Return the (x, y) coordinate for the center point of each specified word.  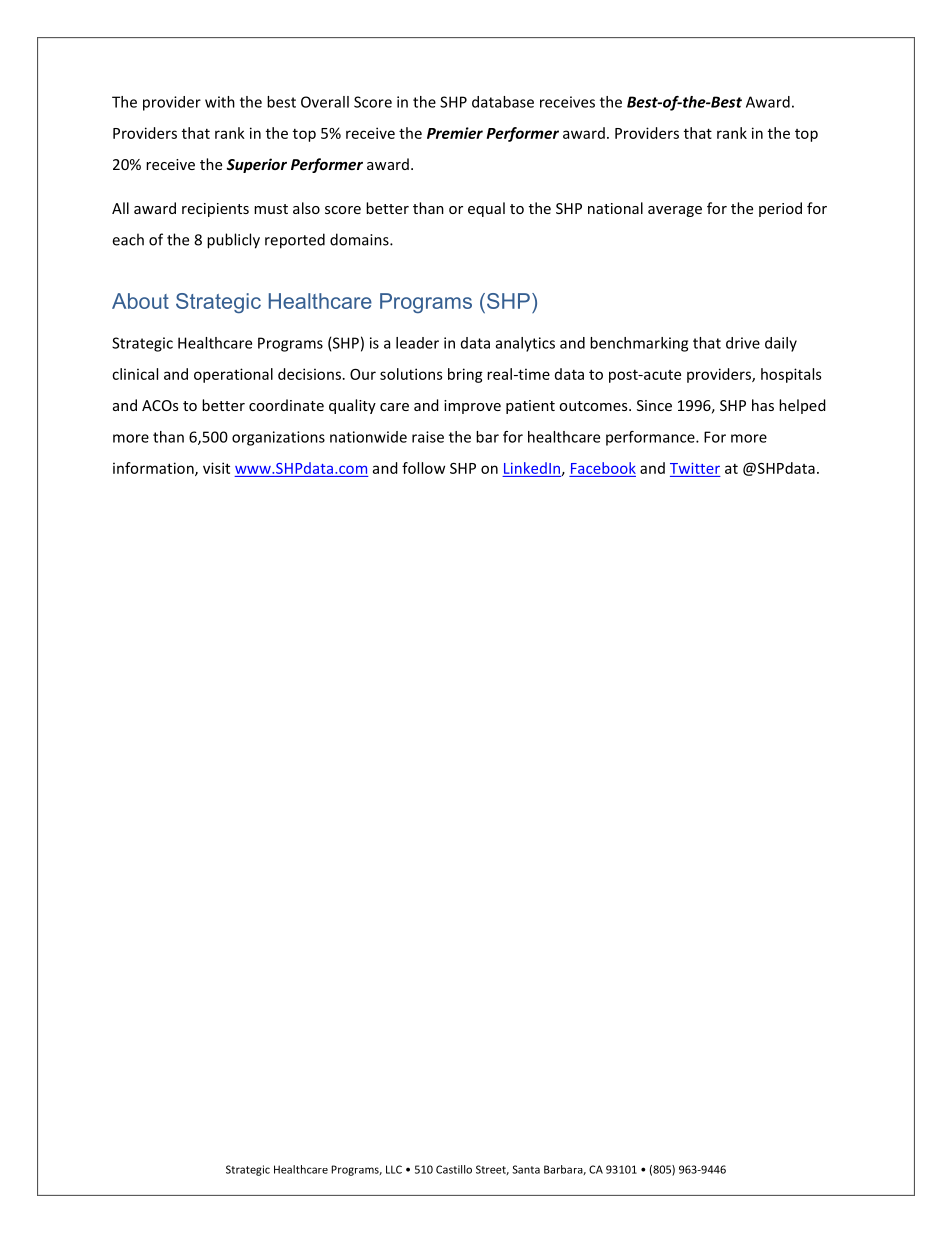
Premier (455, 133)
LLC (394, 1169)
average (675, 211)
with (220, 102)
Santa (526, 1169)
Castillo (454, 1169)
